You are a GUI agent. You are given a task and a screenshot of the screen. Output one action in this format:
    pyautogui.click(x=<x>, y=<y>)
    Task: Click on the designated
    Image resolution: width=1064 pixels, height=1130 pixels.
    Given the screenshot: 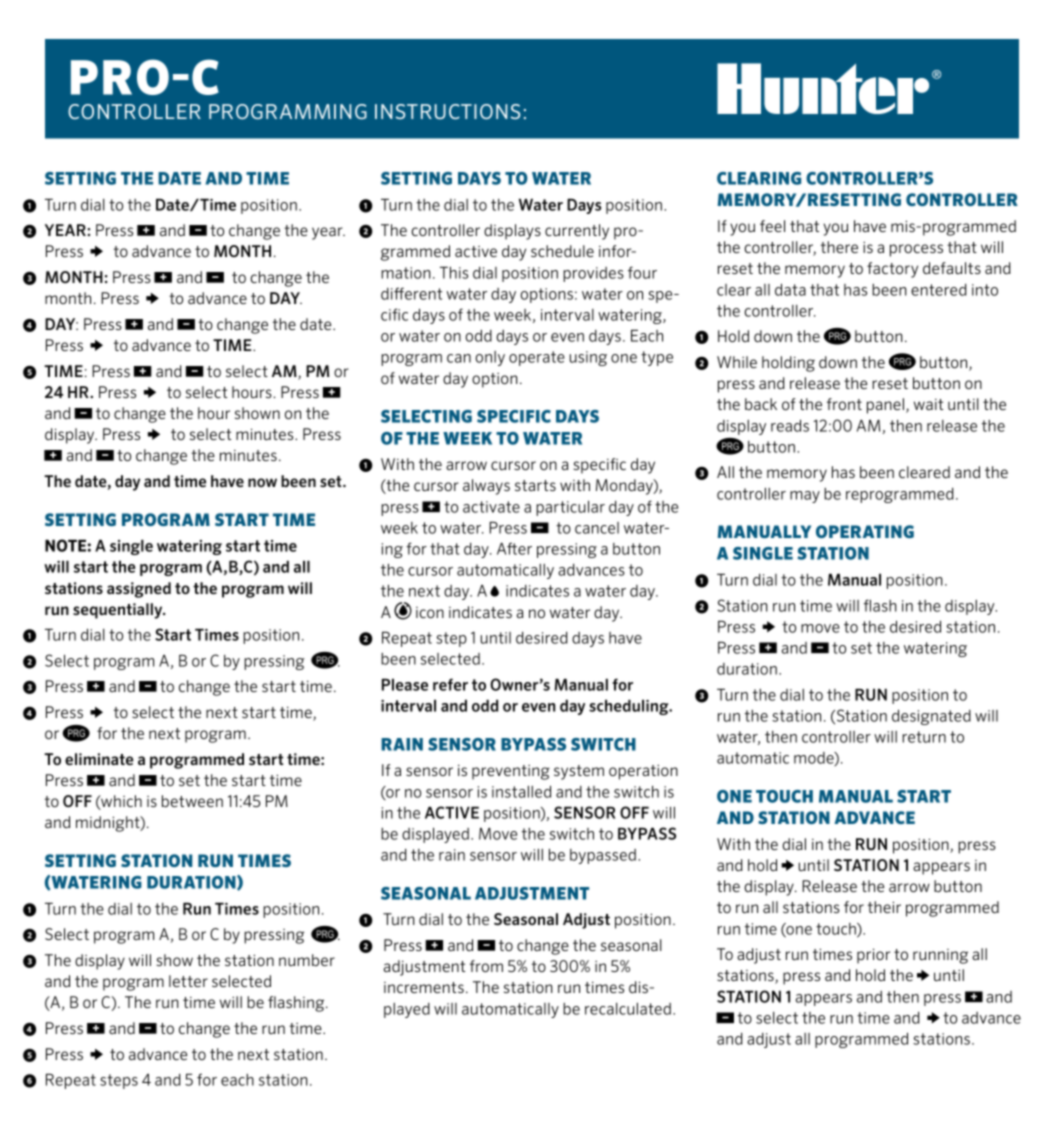 What is the action you would take?
    pyautogui.click(x=931, y=717)
